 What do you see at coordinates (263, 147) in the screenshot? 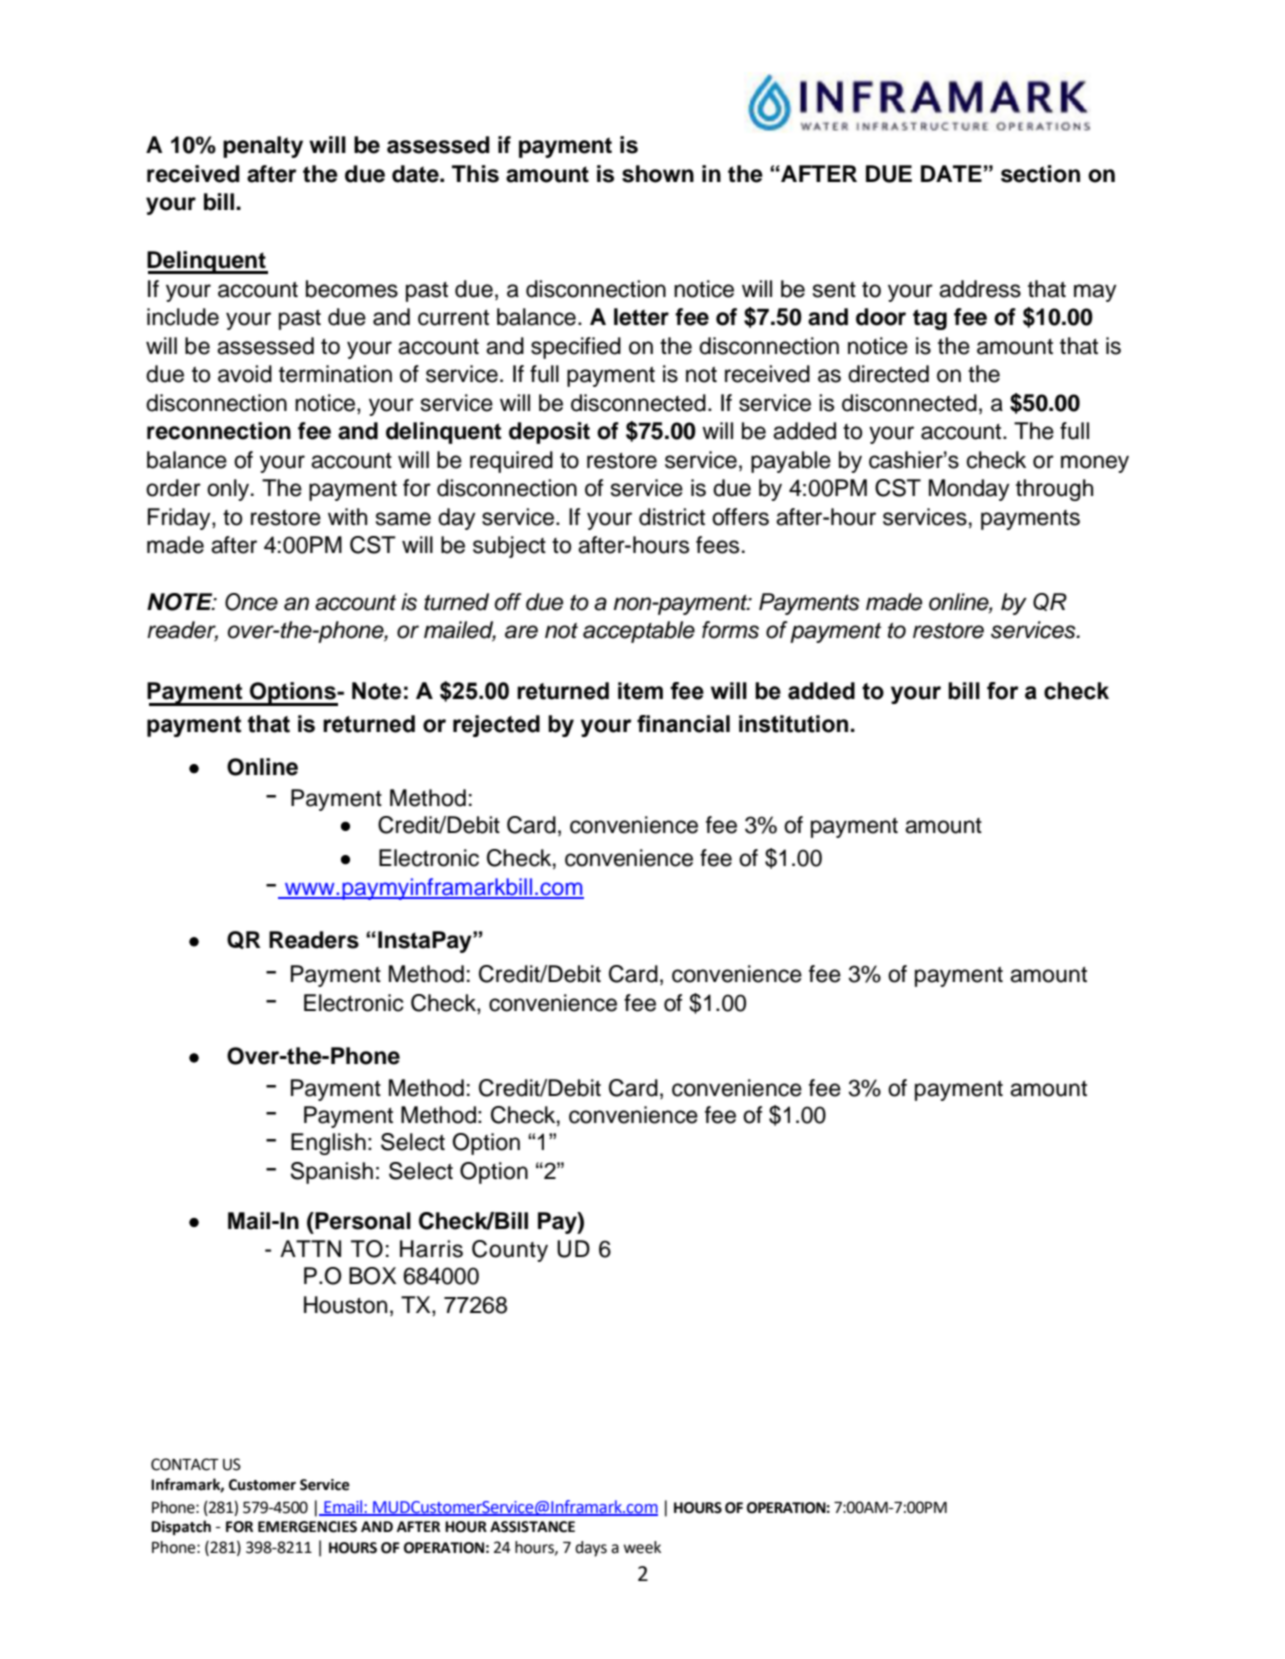
I see `penalty` at bounding box center [263, 147].
